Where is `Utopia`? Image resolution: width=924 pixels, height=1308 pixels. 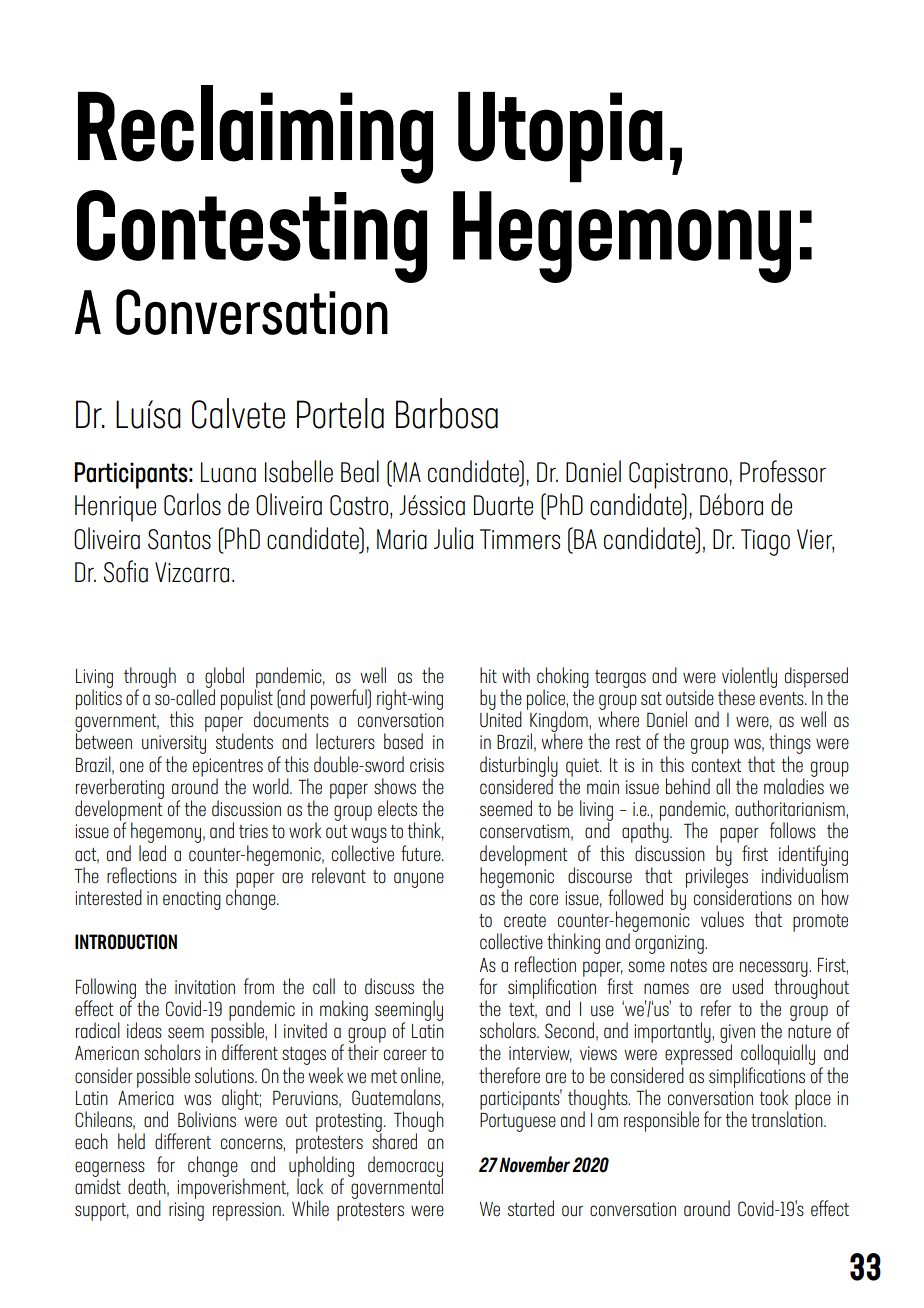 Utopia is located at coordinates (560, 137).
